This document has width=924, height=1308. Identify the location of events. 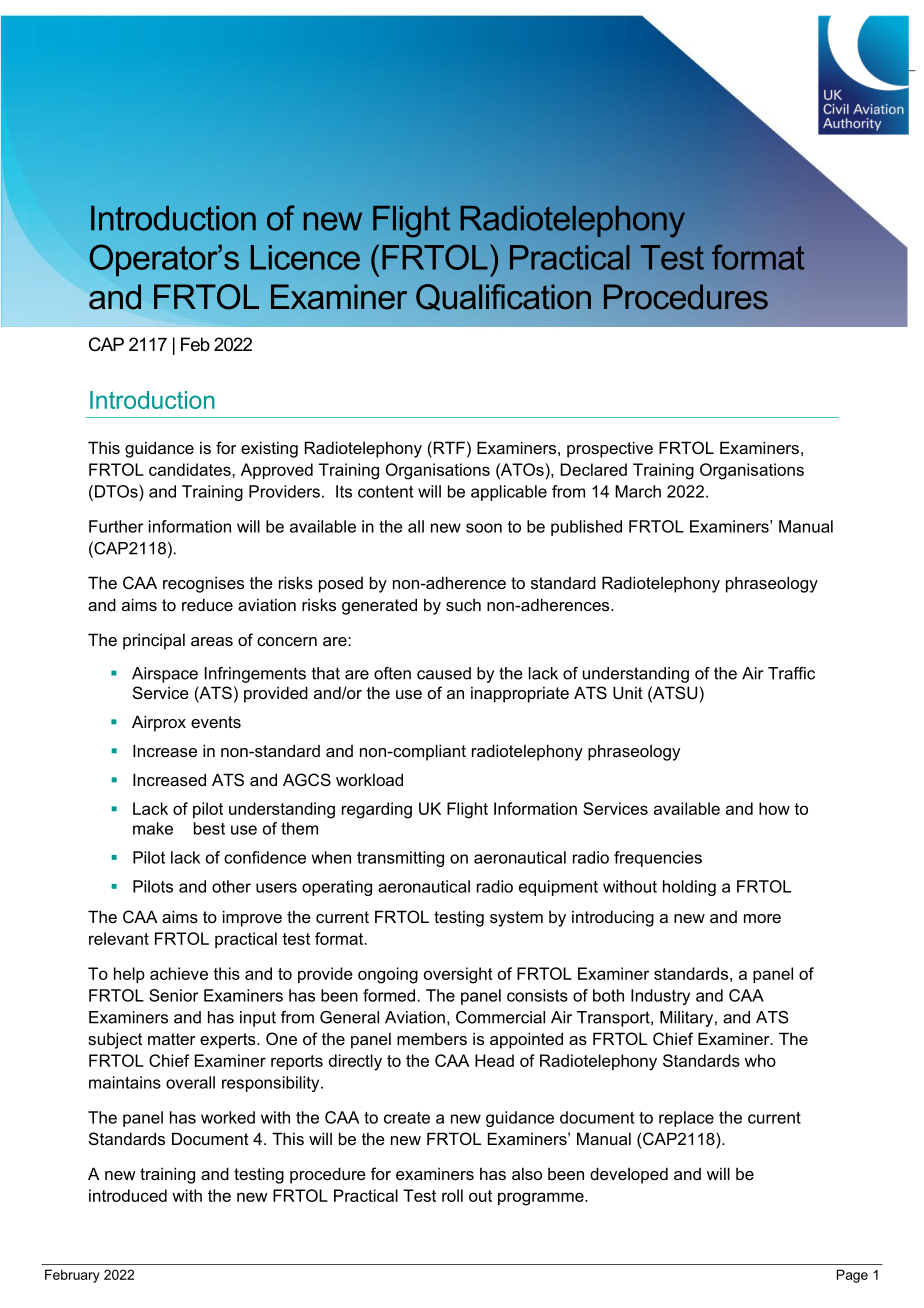
(216, 722).
